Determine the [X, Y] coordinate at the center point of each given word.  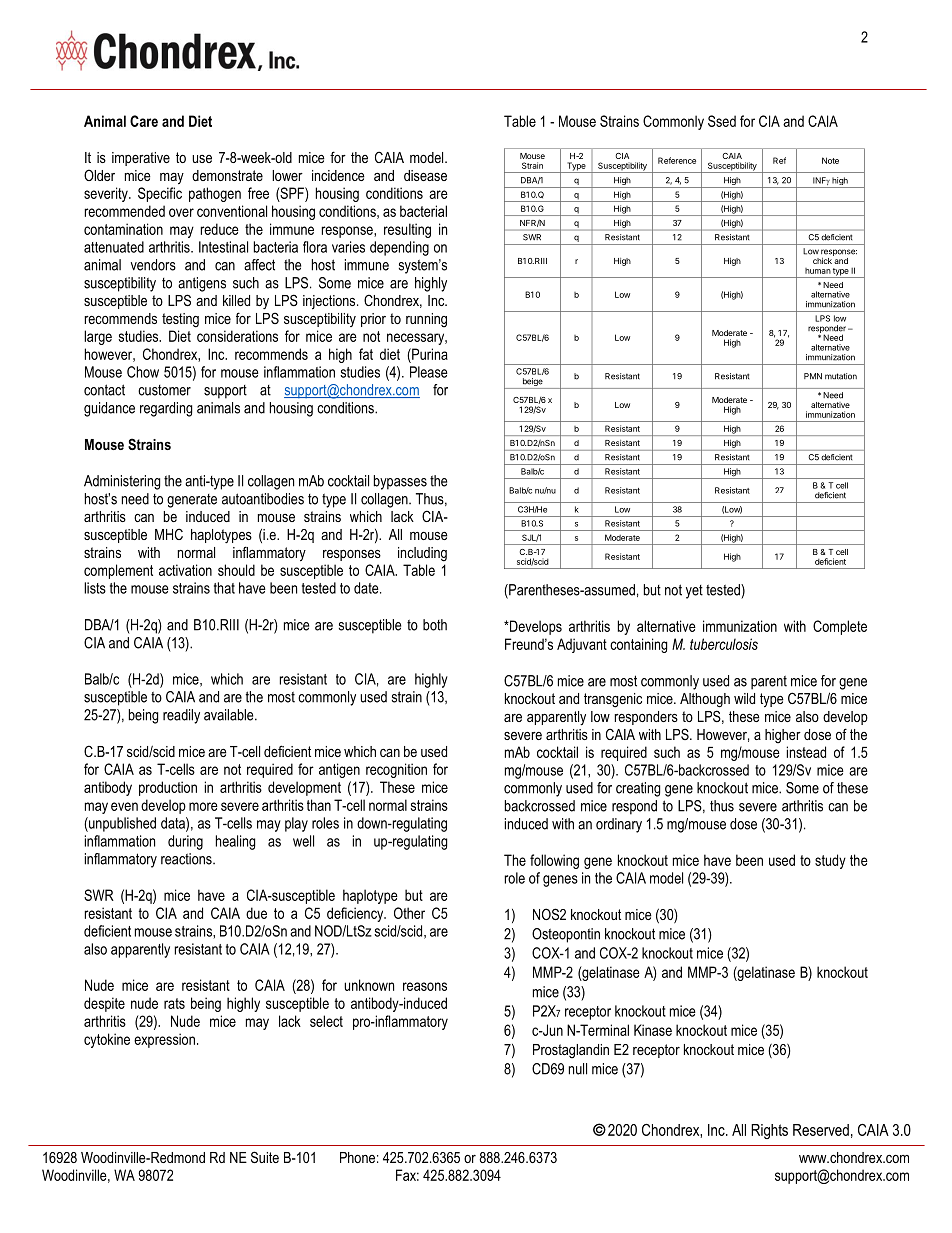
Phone [357, 1157]
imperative [141, 159]
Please [429, 372]
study [830, 861]
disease [425, 175]
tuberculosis [724, 644]
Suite [265, 1157]
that [224, 588]
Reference [677, 160]
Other [409, 913]
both [435, 625]
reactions [187, 859]
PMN [813, 376]
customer [164, 390]
